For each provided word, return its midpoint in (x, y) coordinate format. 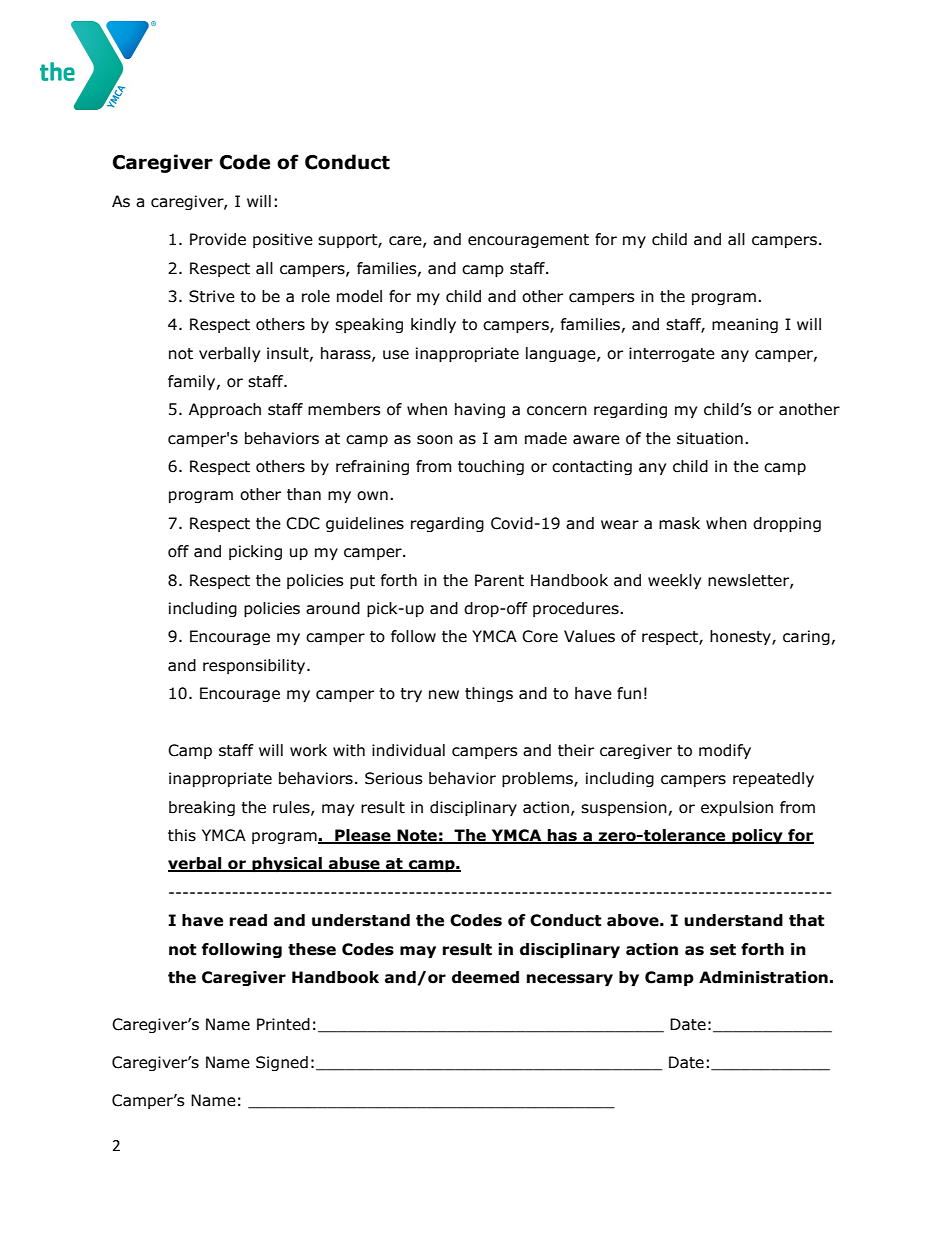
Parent (499, 580)
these (312, 949)
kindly (433, 325)
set (723, 950)
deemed (485, 977)
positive (283, 240)
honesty (741, 637)
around (333, 608)
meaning (745, 325)
